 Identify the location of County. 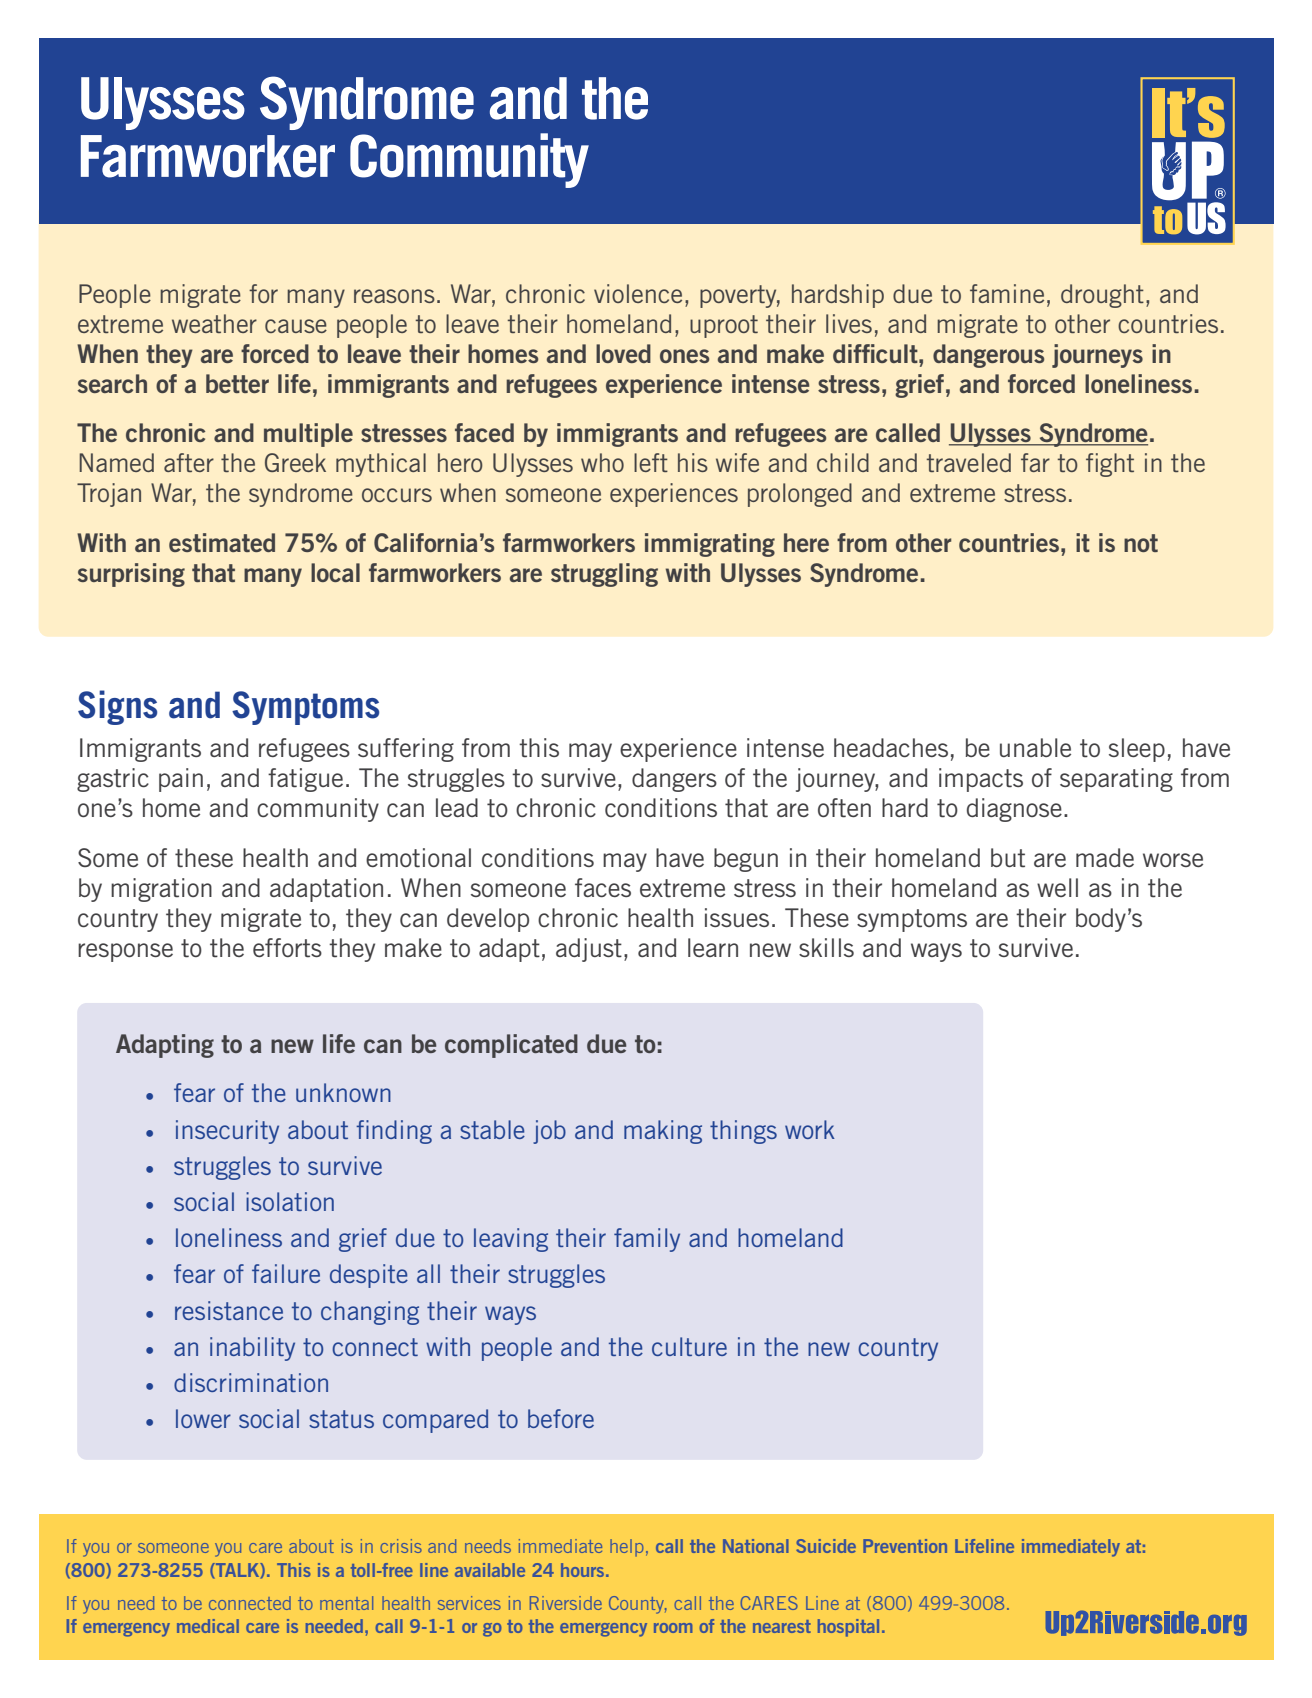
(638, 1605).
